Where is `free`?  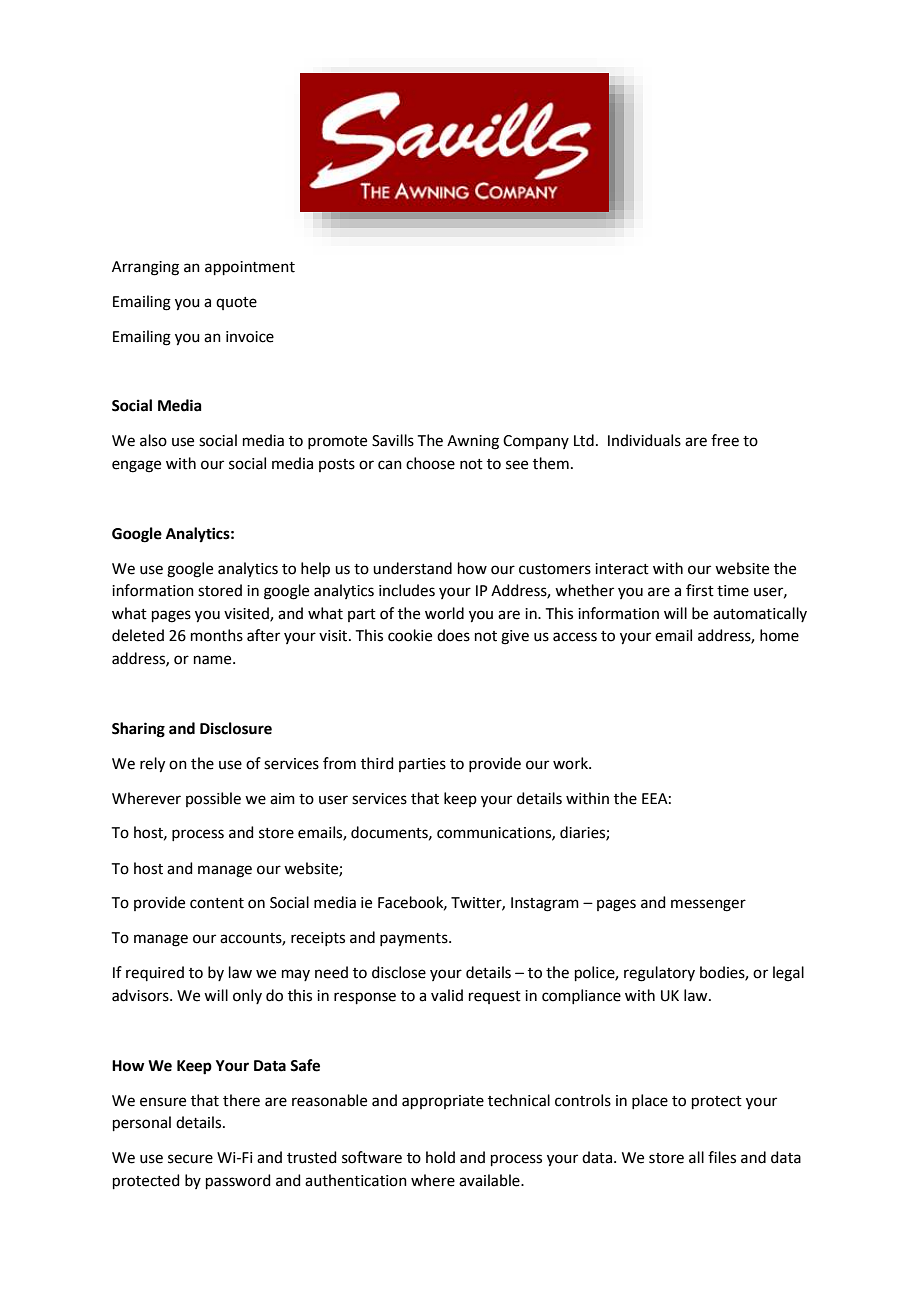 free is located at coordinates (725, 440).
